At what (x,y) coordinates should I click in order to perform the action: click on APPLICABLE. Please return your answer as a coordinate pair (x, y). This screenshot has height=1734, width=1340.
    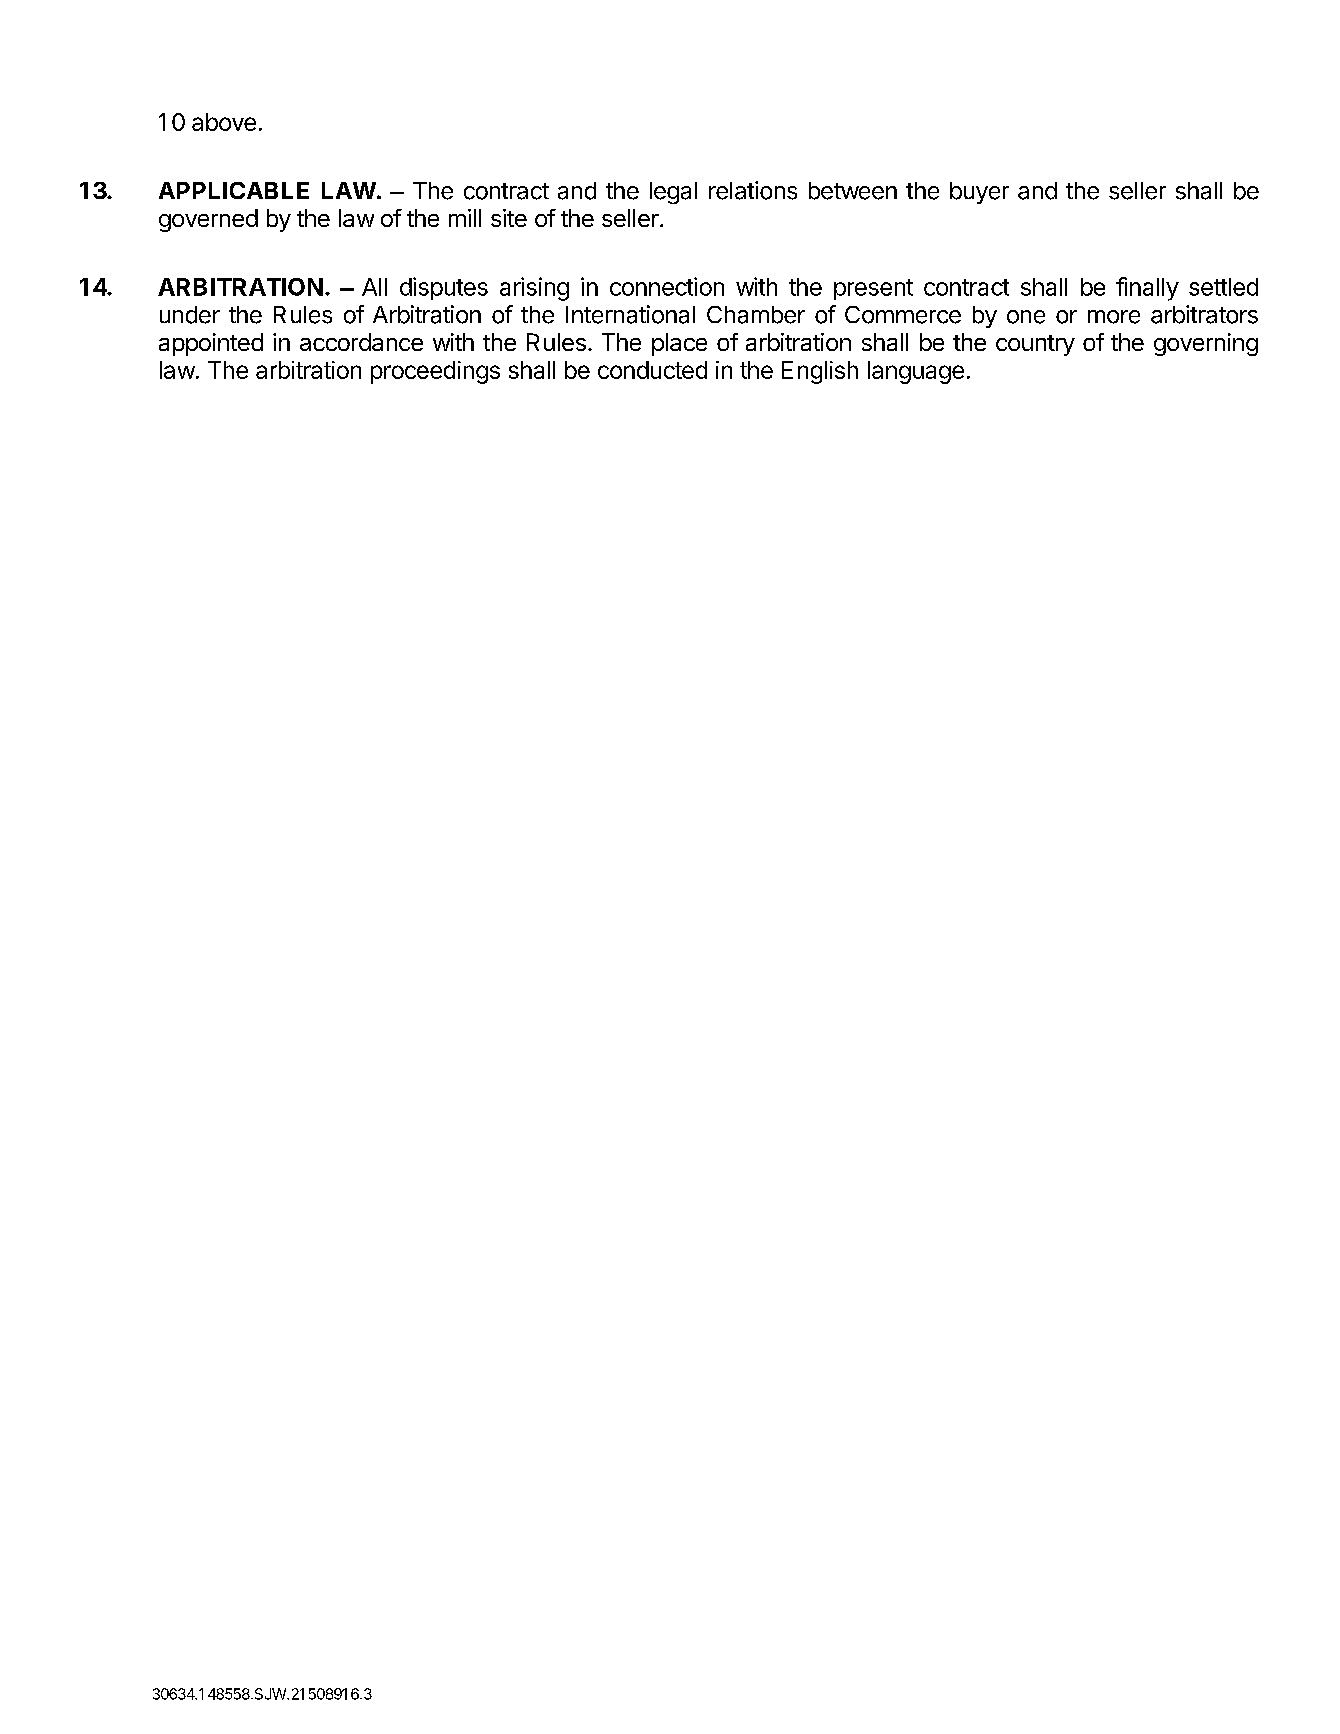
    Looking at the image, I should click on (234, 190).
